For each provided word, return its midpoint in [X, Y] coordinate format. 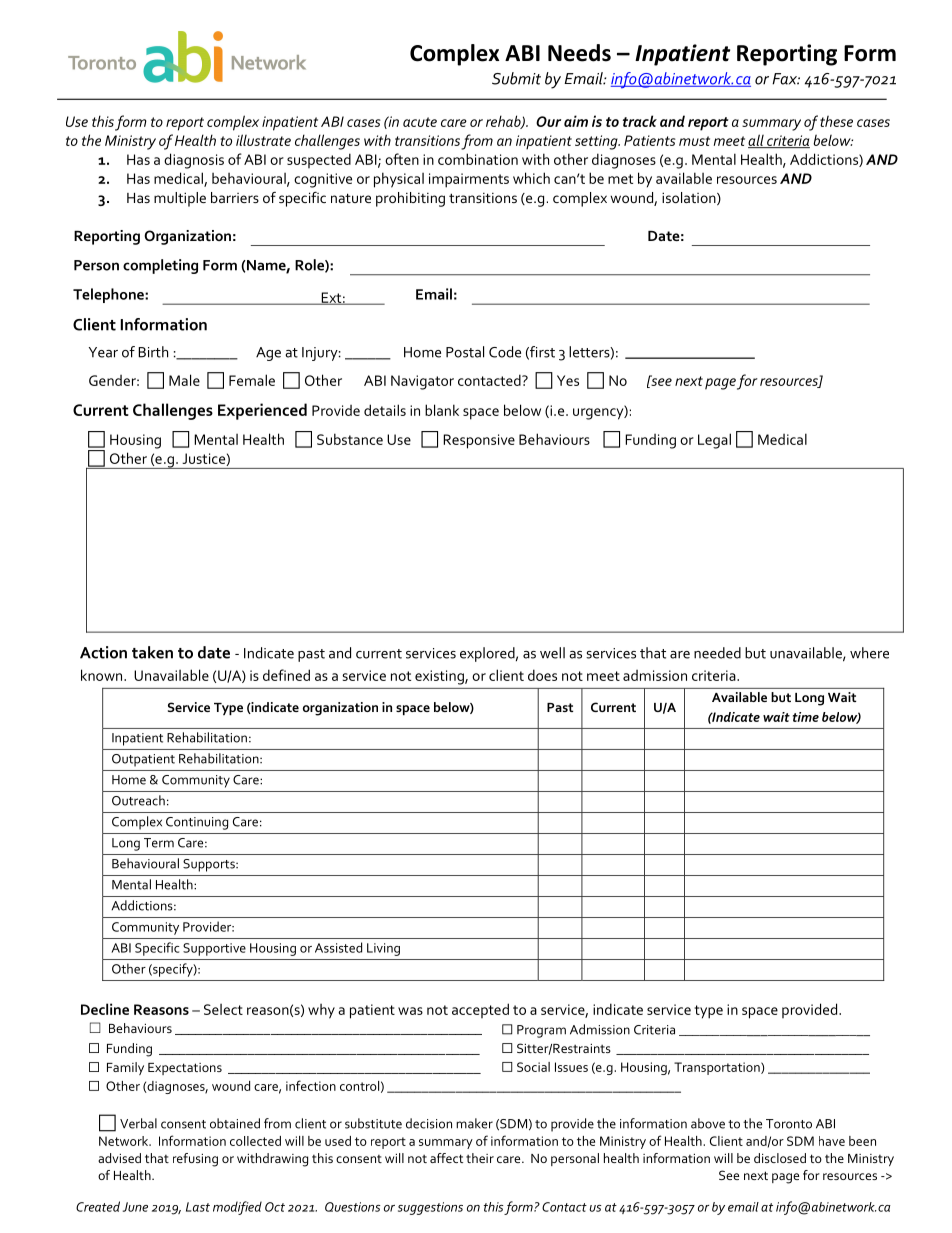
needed [717, 653]
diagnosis [194, 161]
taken [152, 652]
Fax [786, 79]
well [552, 653]
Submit [516, 78]
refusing [195, 1160]
